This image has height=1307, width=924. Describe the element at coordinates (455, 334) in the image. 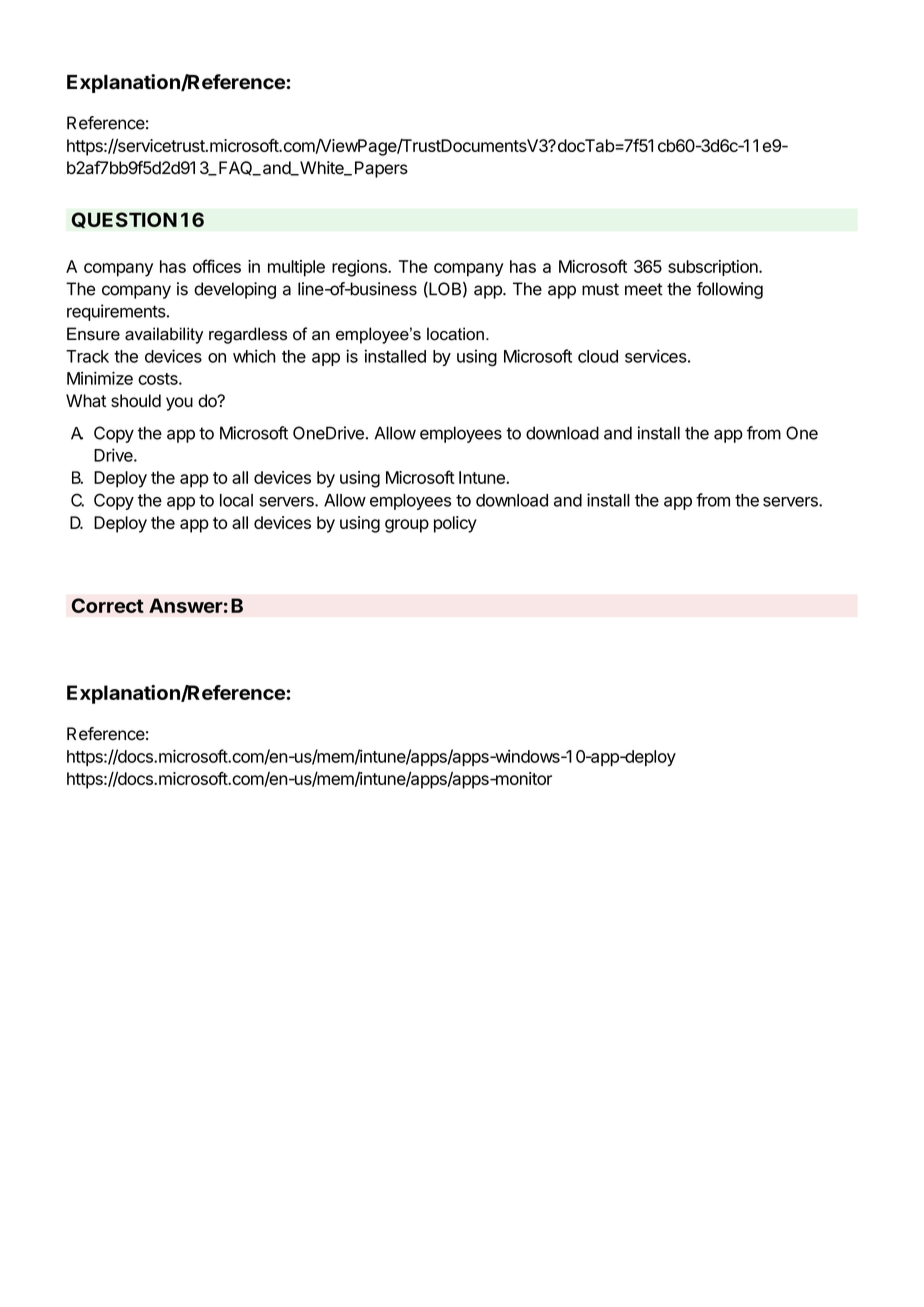

I see `location` at that location.
